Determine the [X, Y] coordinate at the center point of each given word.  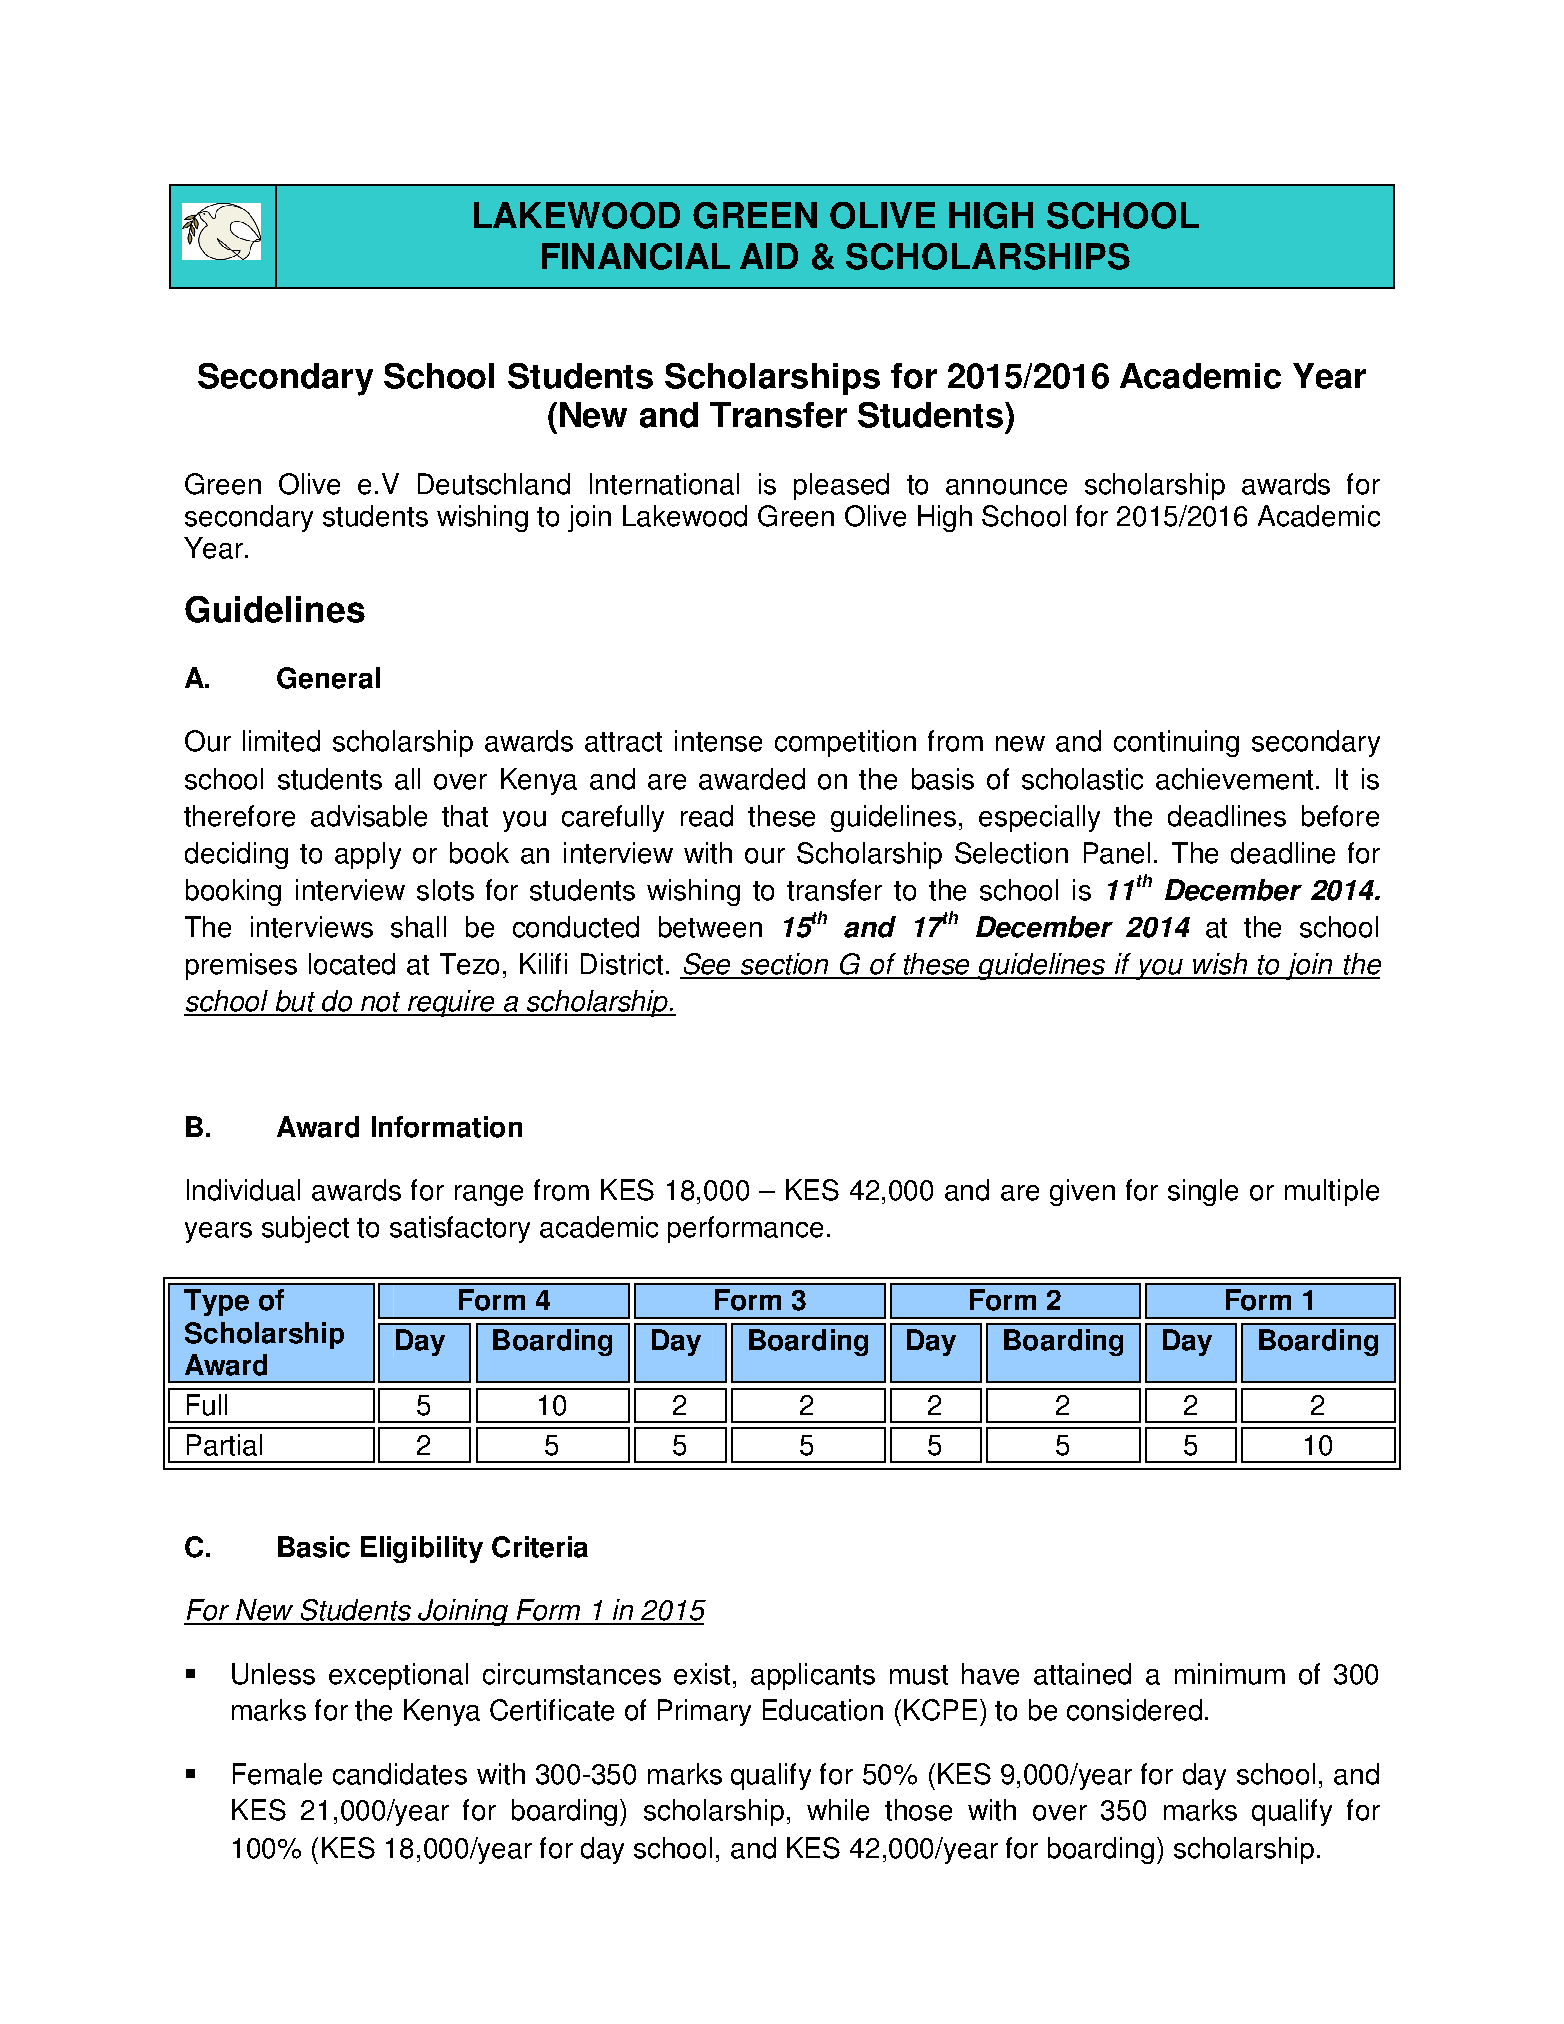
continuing [1176, 743]
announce [1006, 487]
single [1203, 1192]
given [1082, 1192]
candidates [400, 1774]
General [328, 678]
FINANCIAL [636, 256]
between [710, 927]
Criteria [540, 1547]
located [352, 964]
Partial [224, 1445]
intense [718, 741]
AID [769, 256]
